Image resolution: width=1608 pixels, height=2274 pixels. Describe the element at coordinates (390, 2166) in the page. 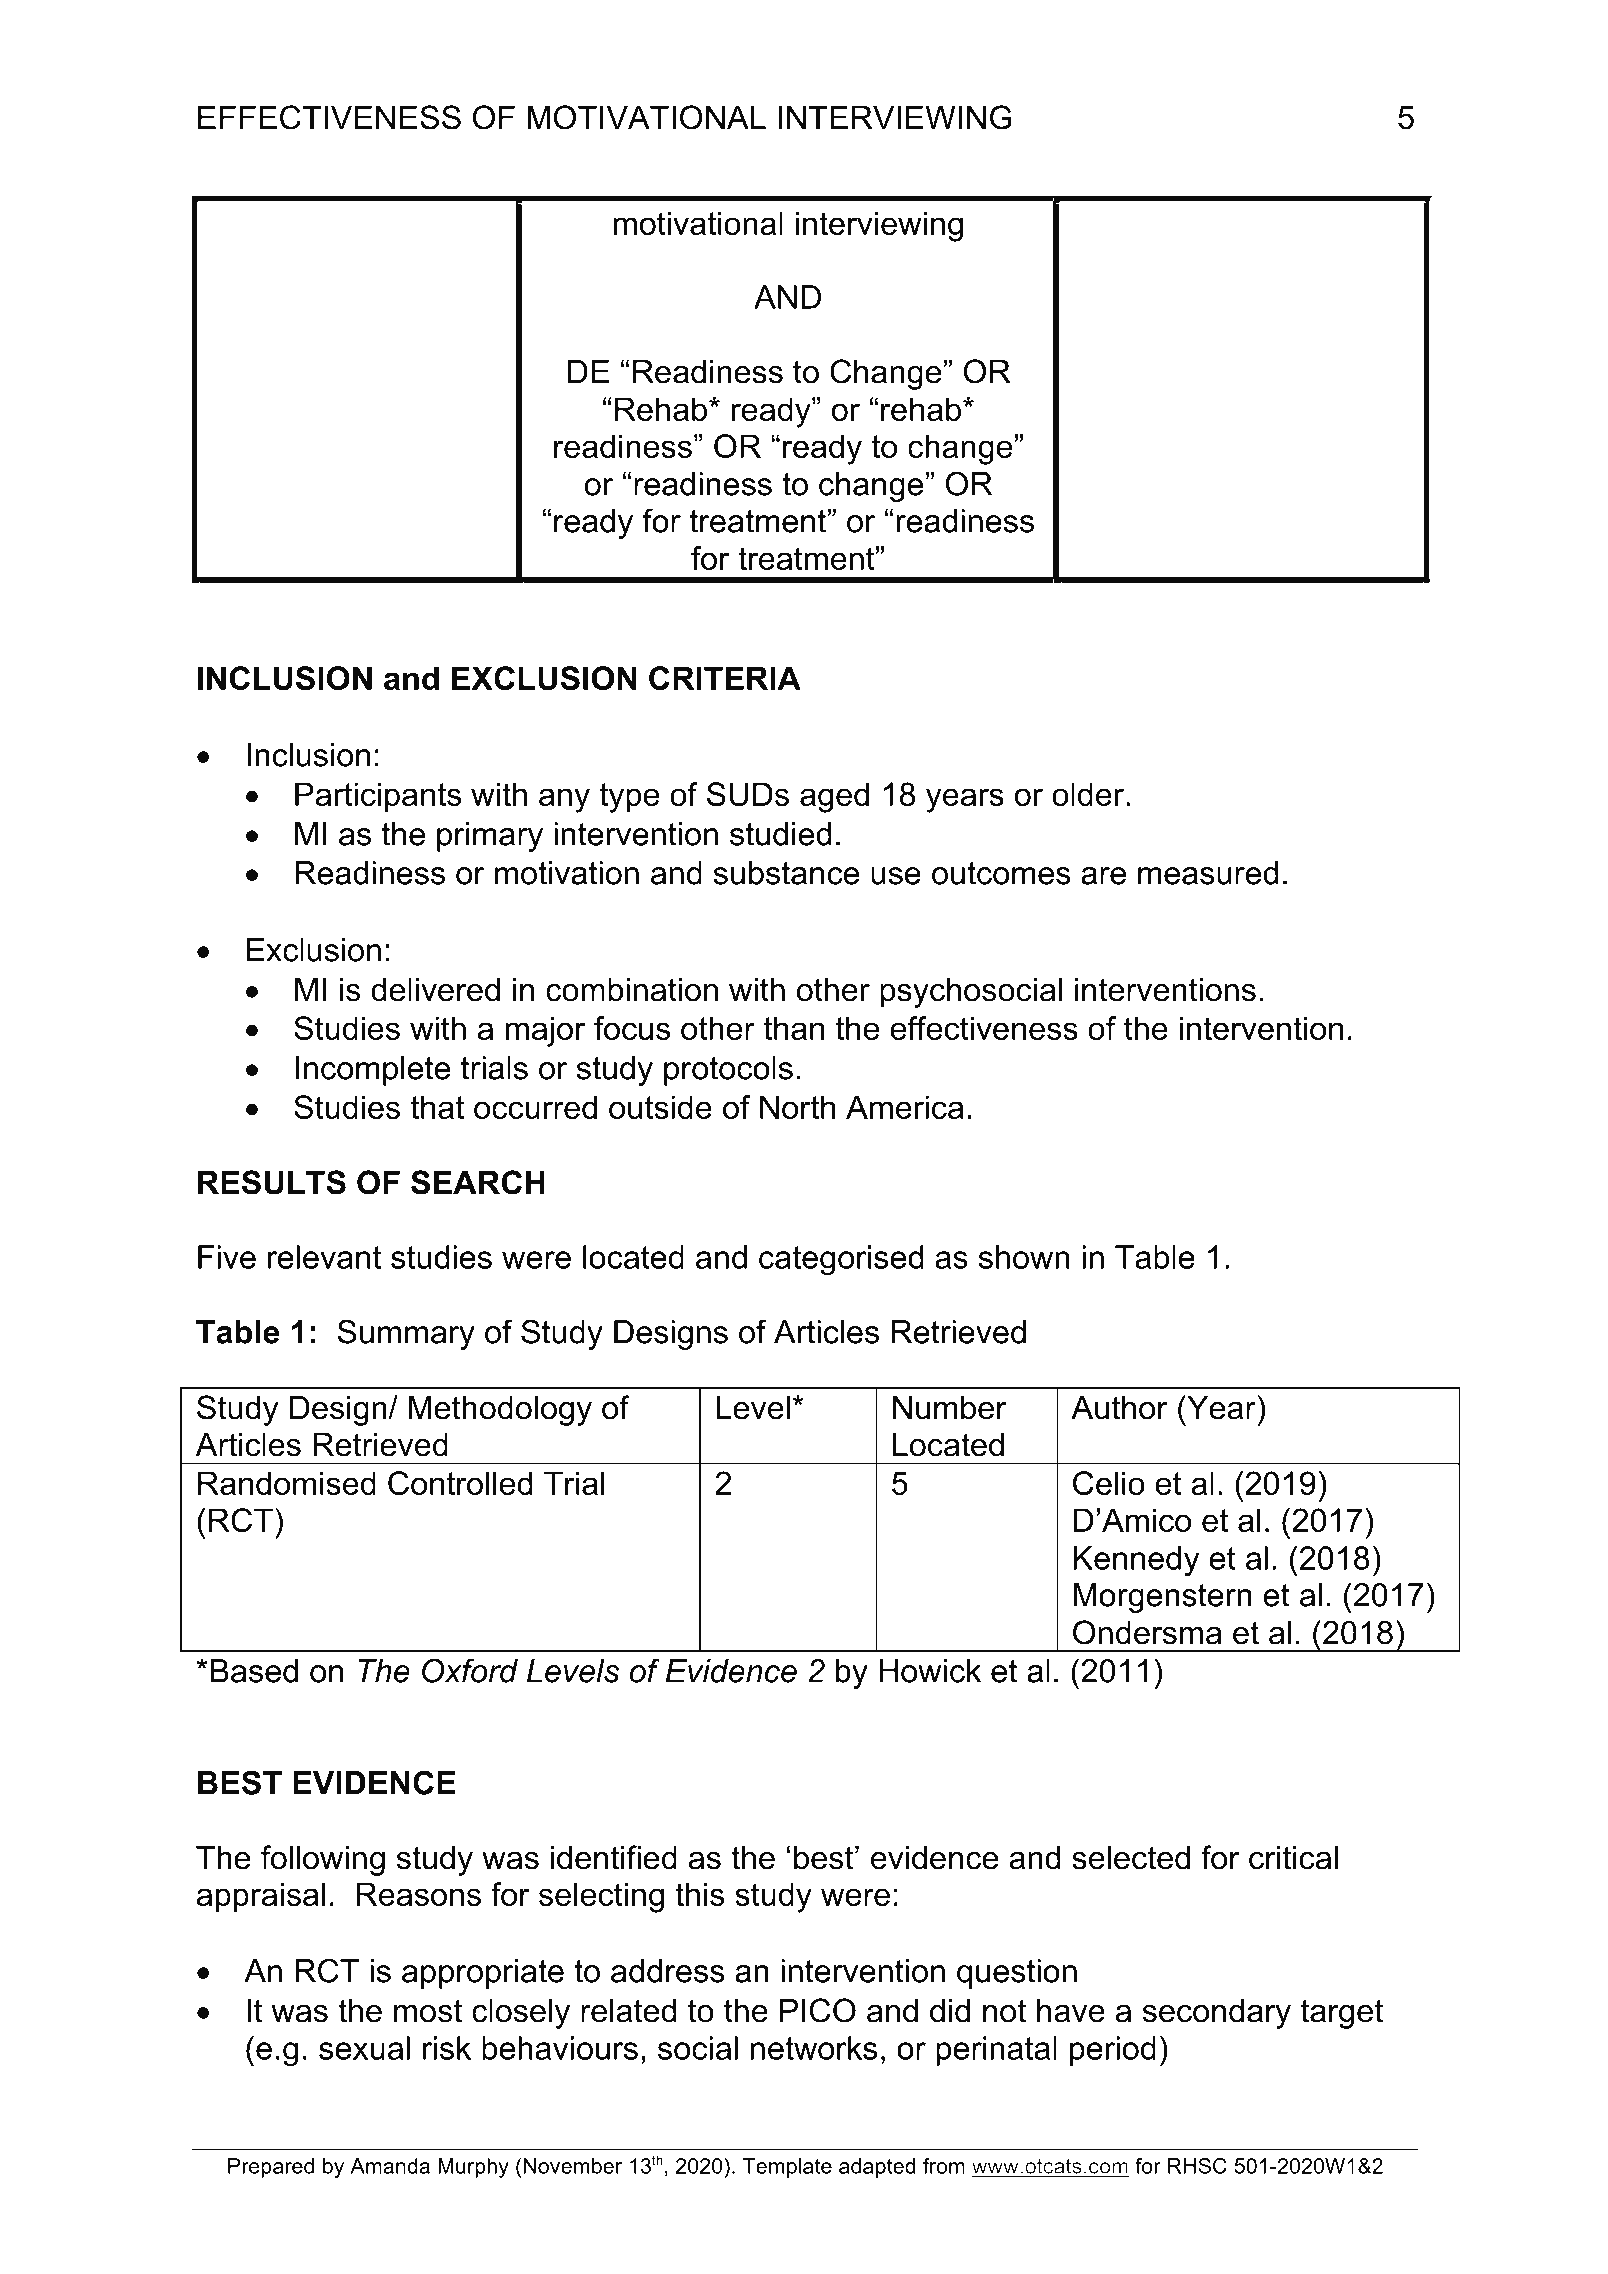

I see `Amanda` at that location.
